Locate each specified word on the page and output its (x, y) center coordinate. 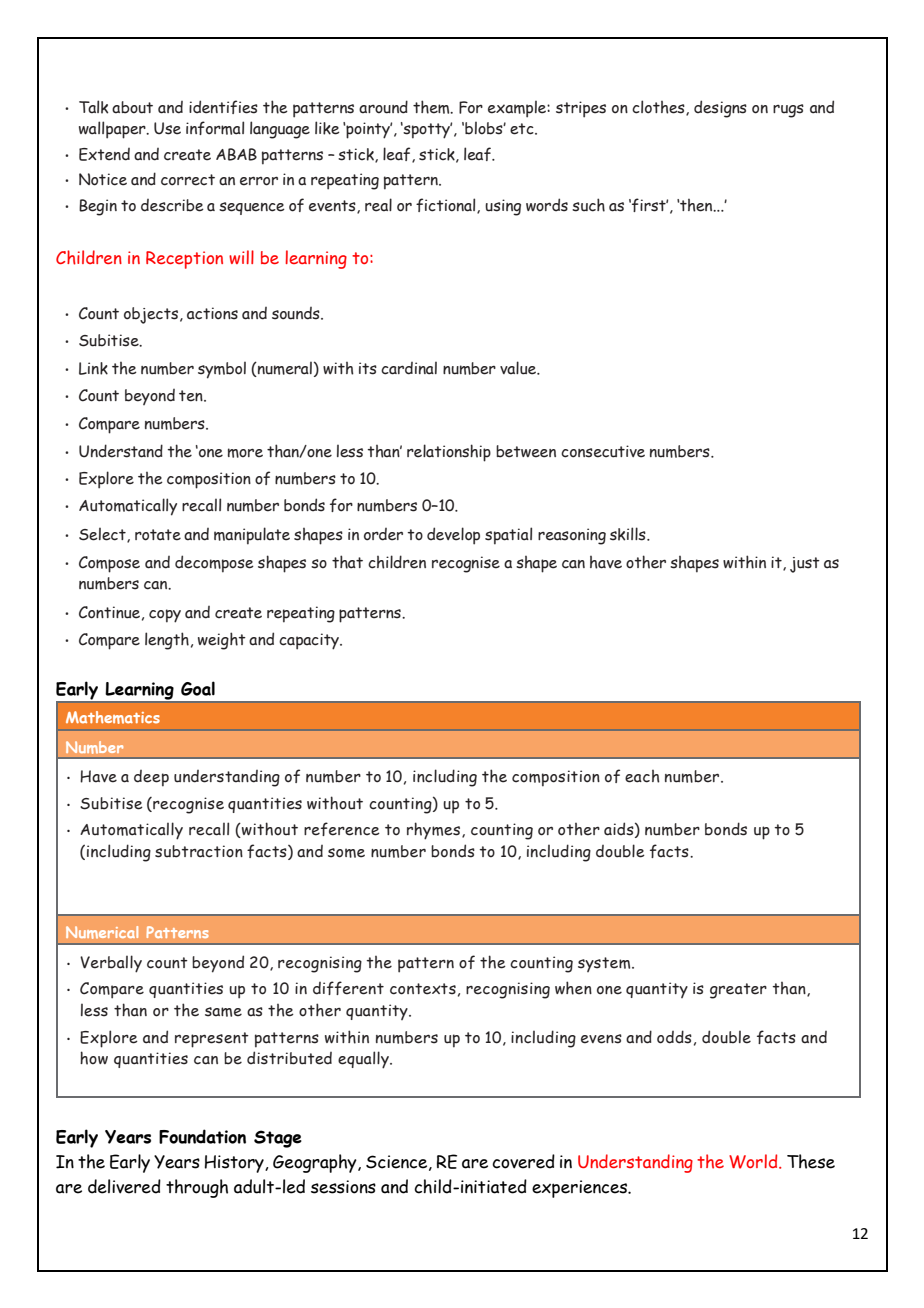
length (167, 641)
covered (523, 1161)
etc (523, 129)
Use (167, 128)
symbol (222, 370)
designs (720, 109)
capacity (310, 641)
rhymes (433, 831)
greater (738, 991)
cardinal (409, 368)
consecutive (603, 451)
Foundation (202, 1136)
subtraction (199, 851)
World (754, 1161)
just (805, 565)
